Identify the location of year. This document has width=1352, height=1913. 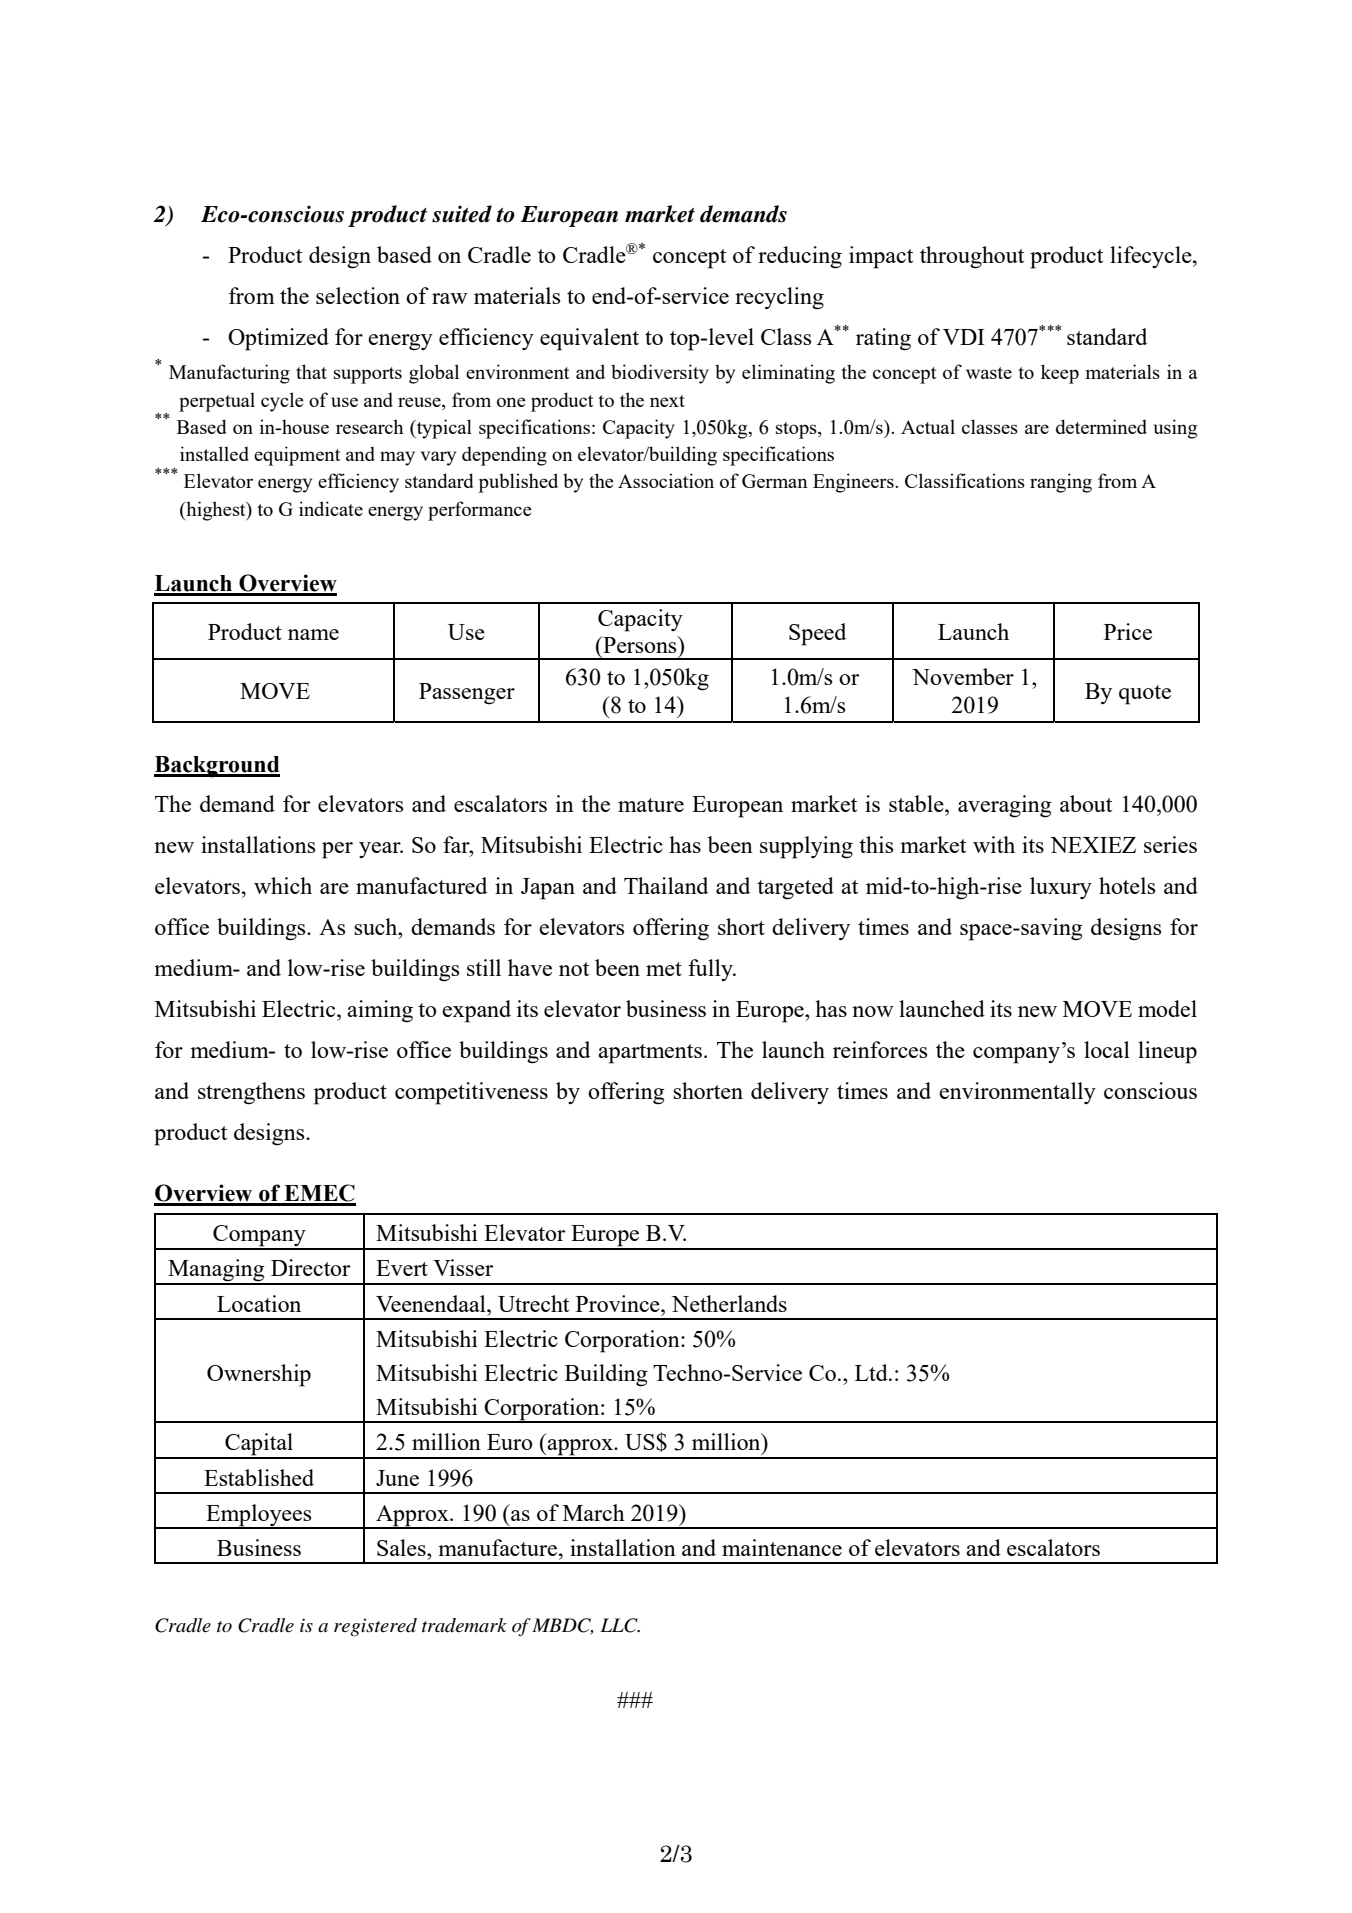
(381, 850).
